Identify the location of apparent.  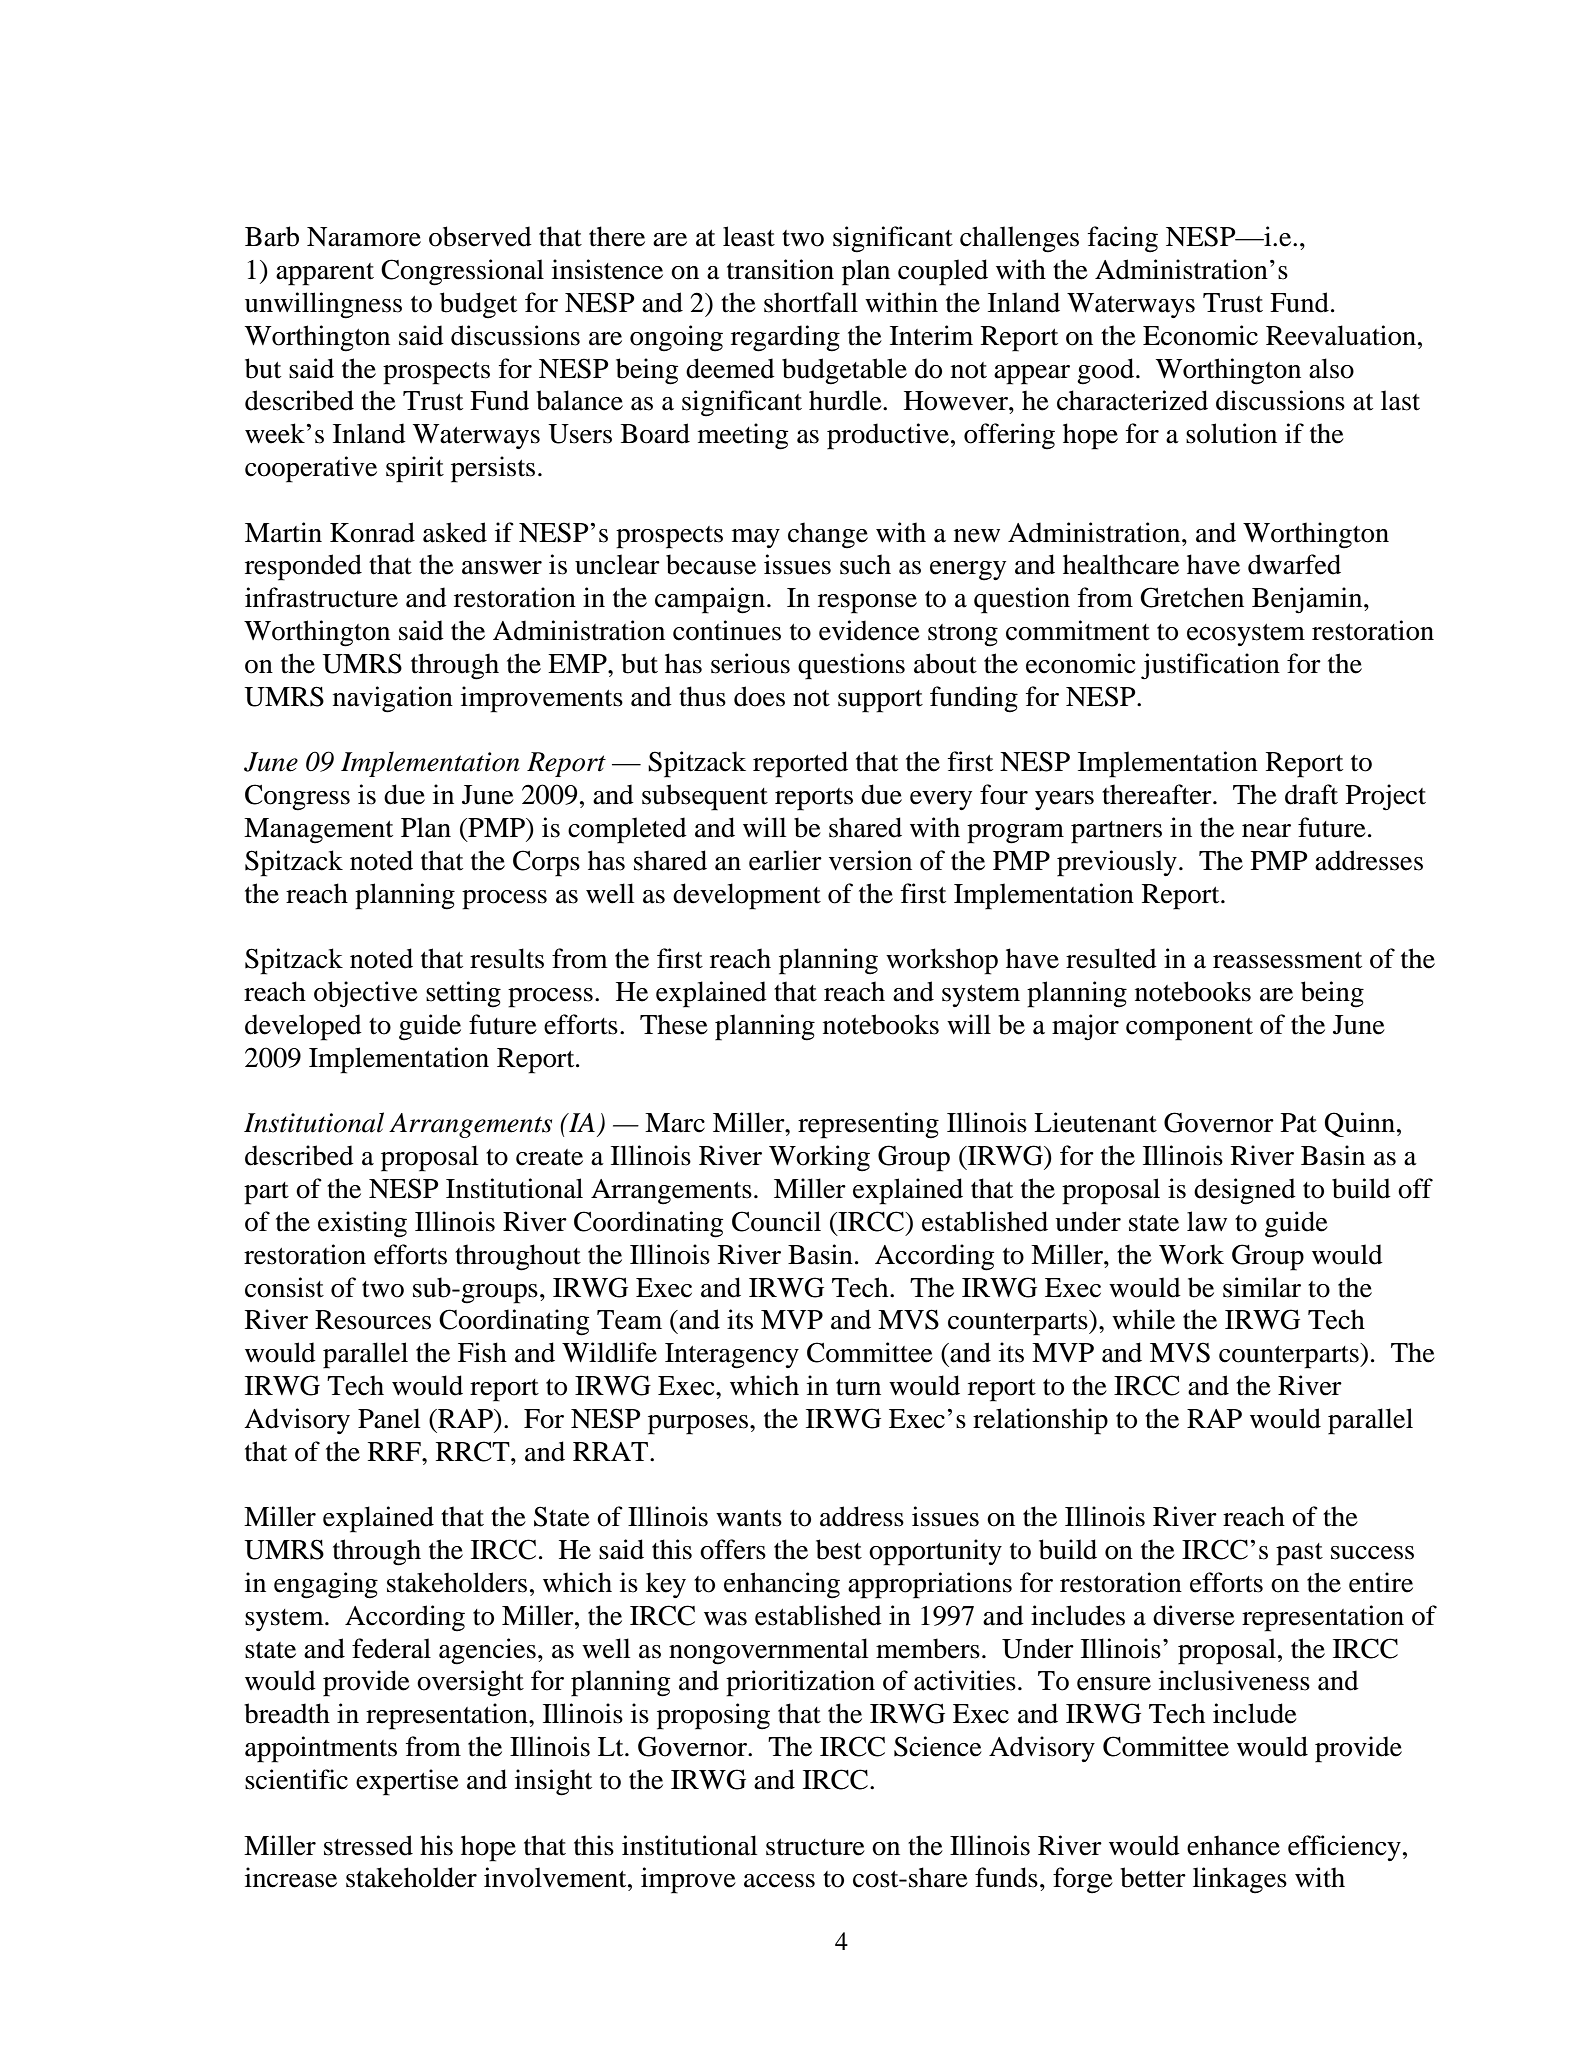
(325, 274).
